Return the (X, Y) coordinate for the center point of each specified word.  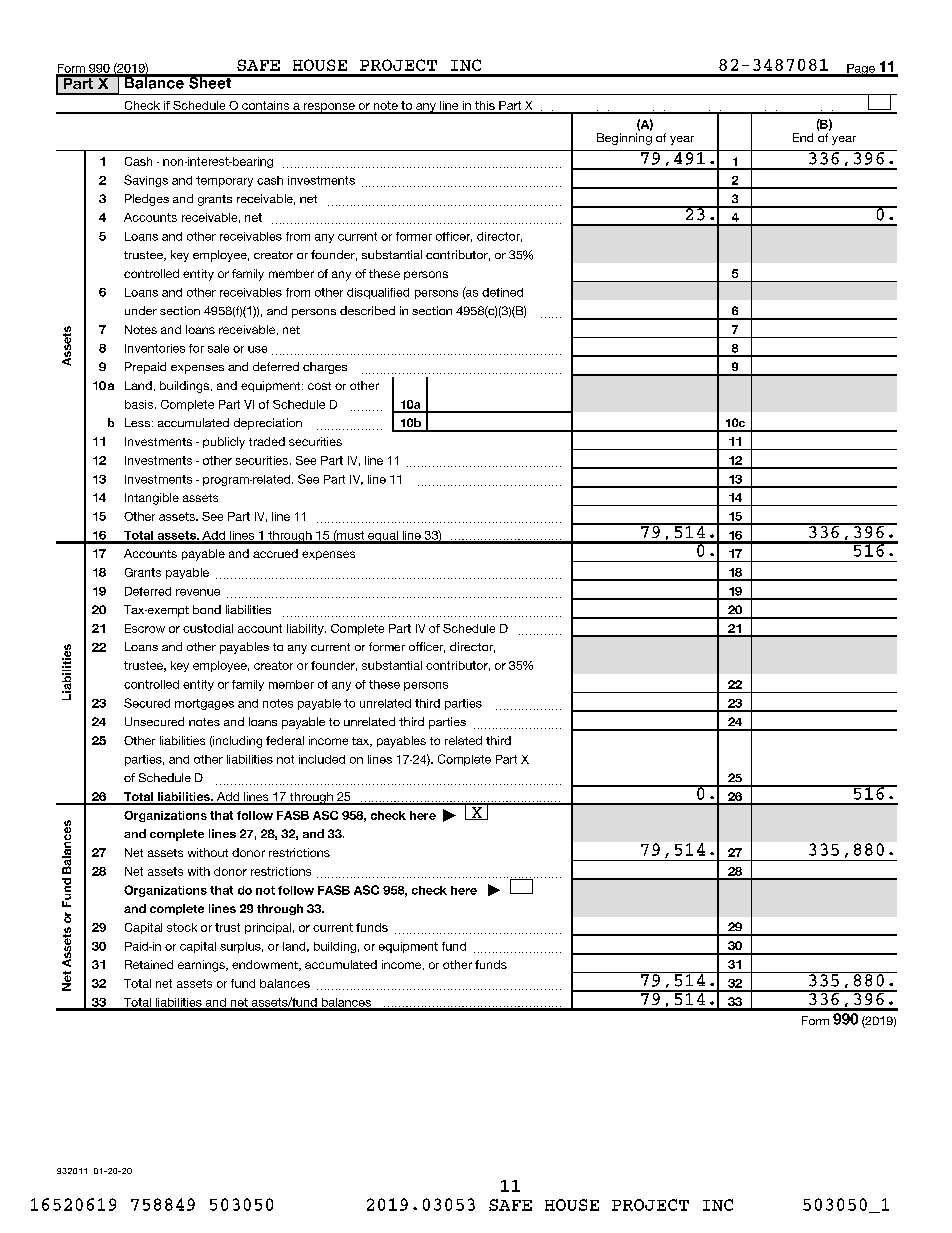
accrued (275, 553)
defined (502, 292)
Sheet (210, 82)
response (329, 108)
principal (268, 928)
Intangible (152, 499)
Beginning (624, 139)
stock (182, 927)
